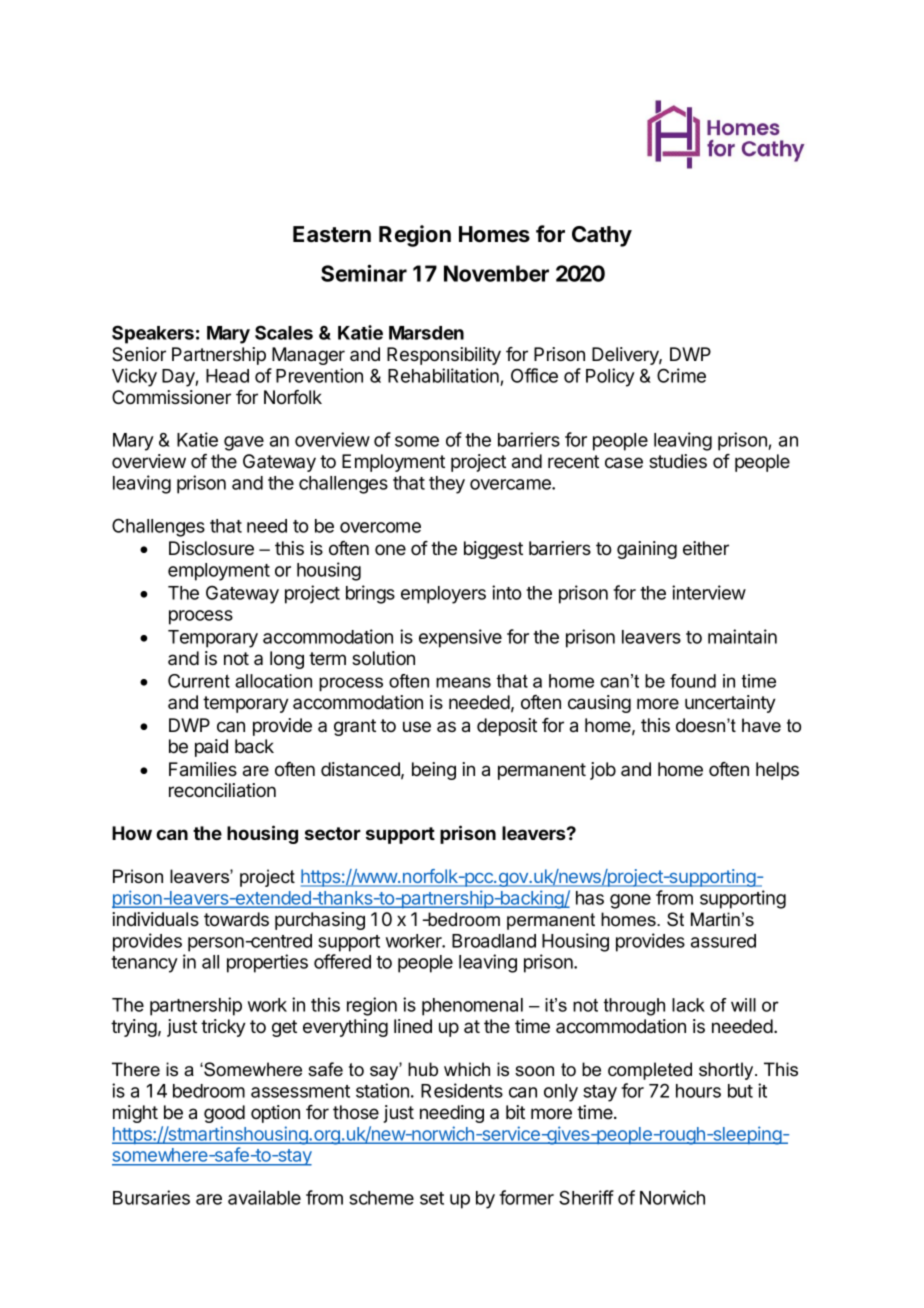 Image resolution: width=924 pixels, height=1308 pixels. I want to click on Speakers, so click(153, 334).
